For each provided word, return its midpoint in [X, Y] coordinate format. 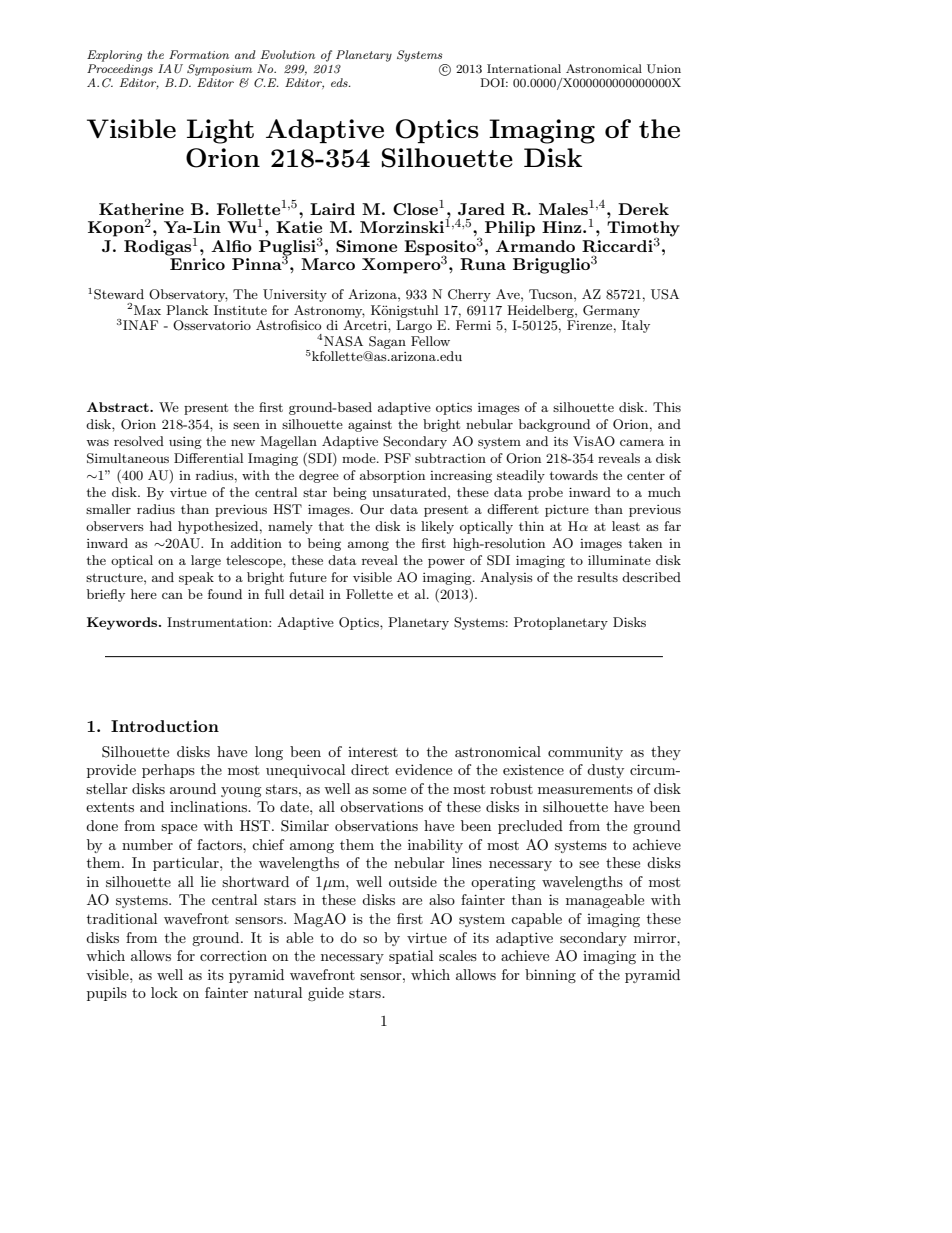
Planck [187, 310]
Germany [611, 311]
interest [373, 752]
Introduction [165, 726]
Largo [414, 326]
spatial [411, 957]
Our [372, 509]
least [626, 526]
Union [664, 69]
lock [164, 992]
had [161, 526]
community [585, 753]
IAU [170, 68]
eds [340, 82]
